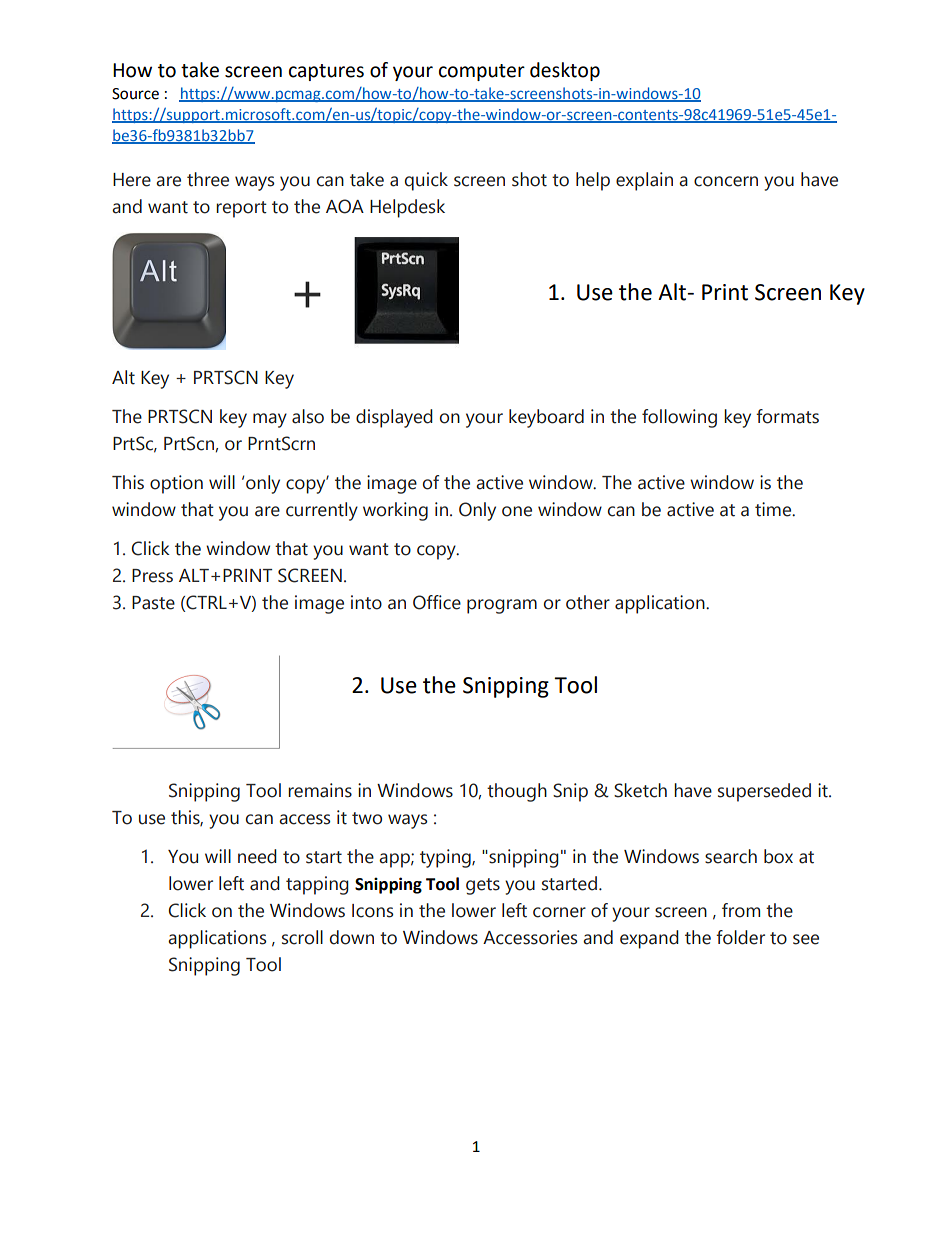  I want to click on computer, so click(482, 72).
